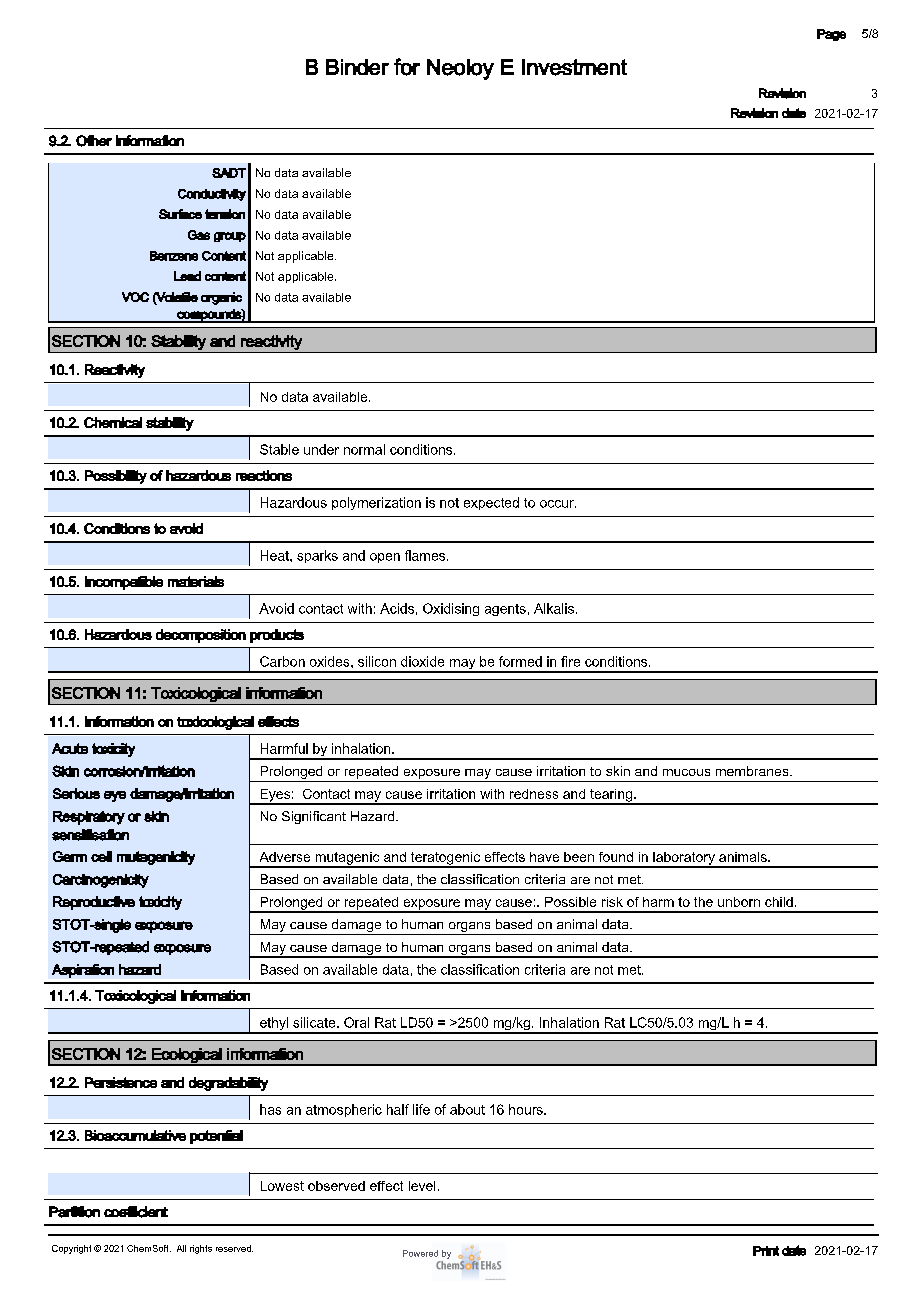 This image has height=1310, width=924. What do you see at coordinates (94, 141) in the image?
I see `Other` at bounding box center [94, 141].
